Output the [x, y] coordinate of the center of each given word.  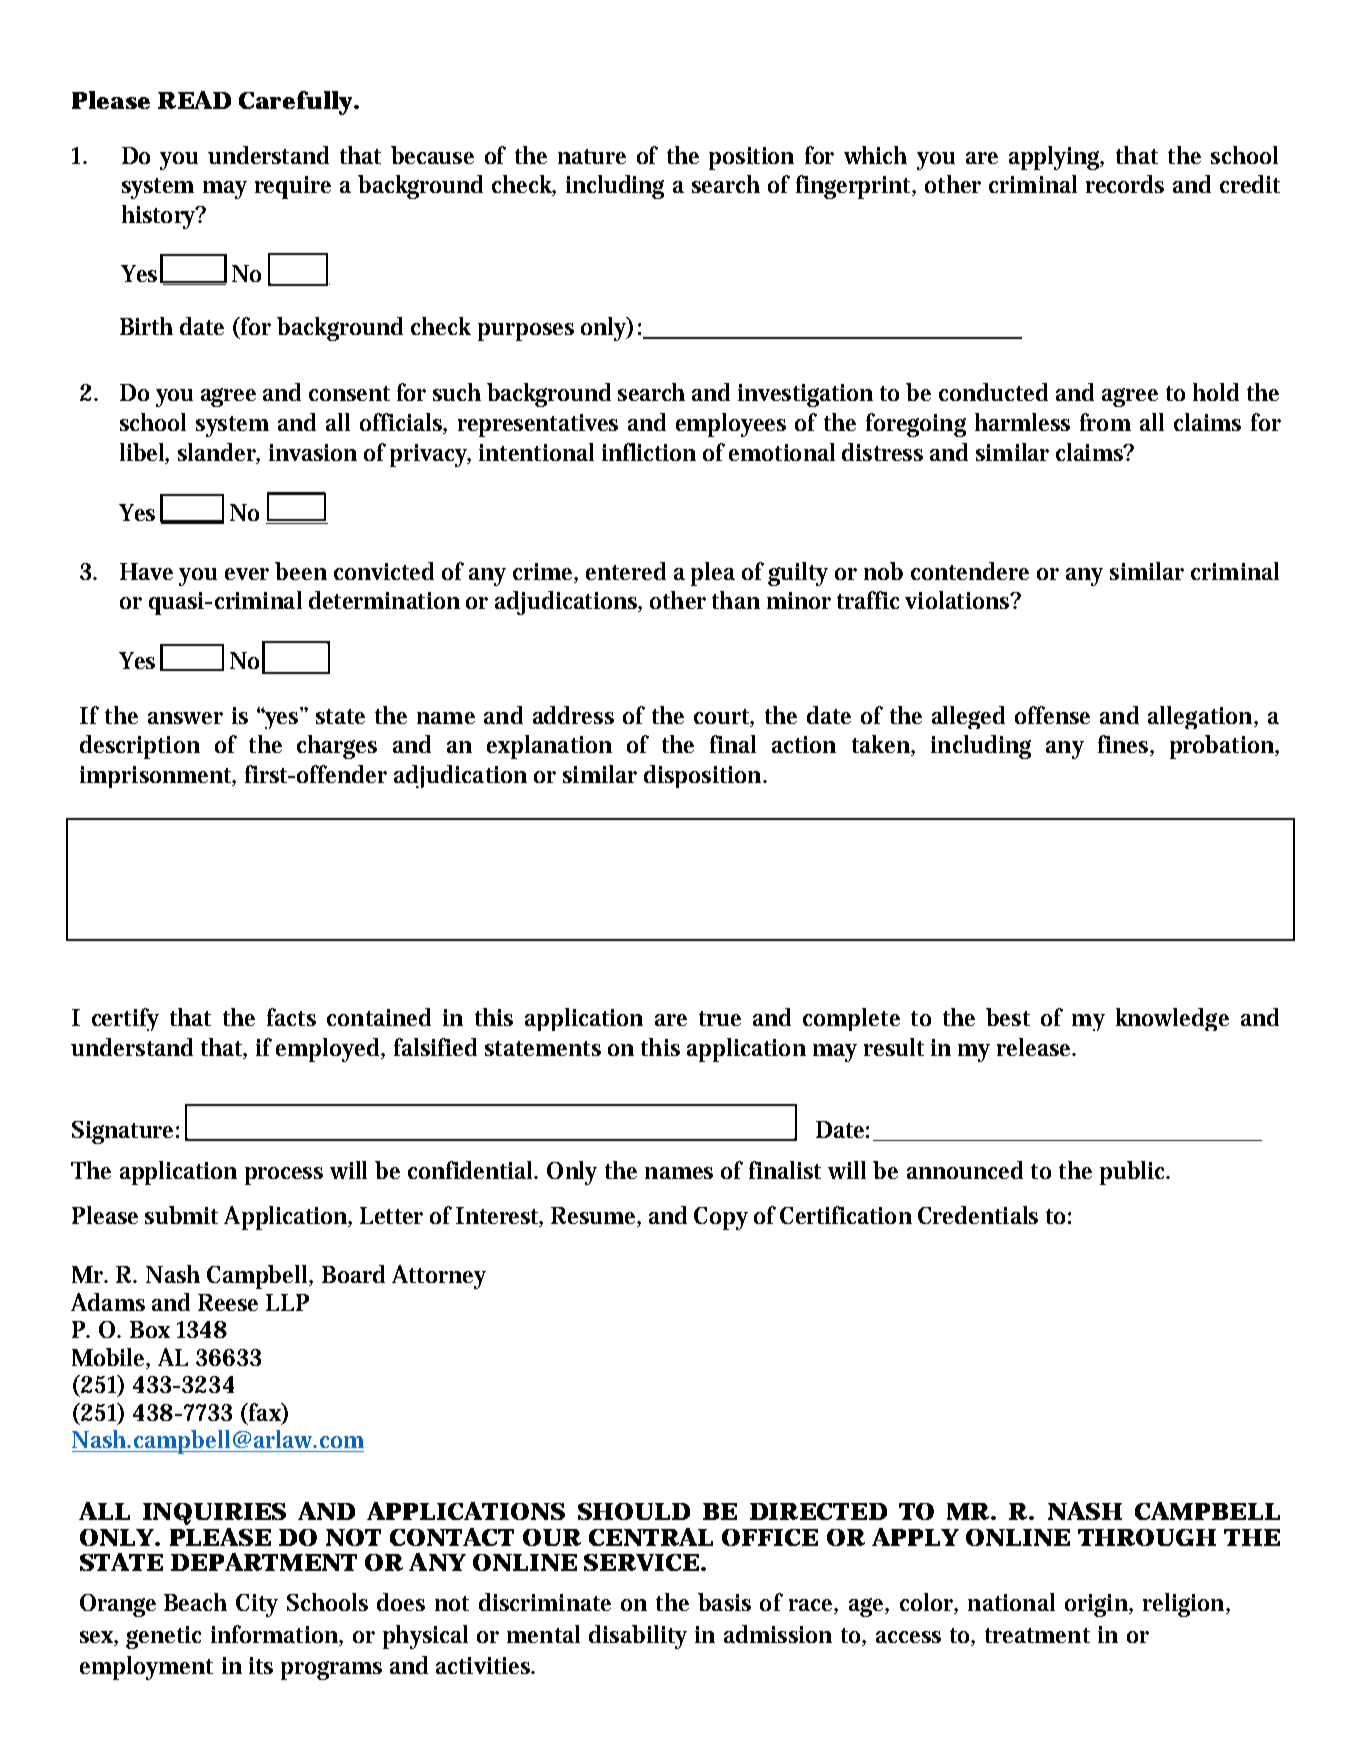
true [720, 1018]
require [293, 187]
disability [638, 1637]
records [1125, 184]
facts [291, 1017]
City [257, 1605]
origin [1098, 1605]
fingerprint [855, 187]
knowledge [1172, 1019]
